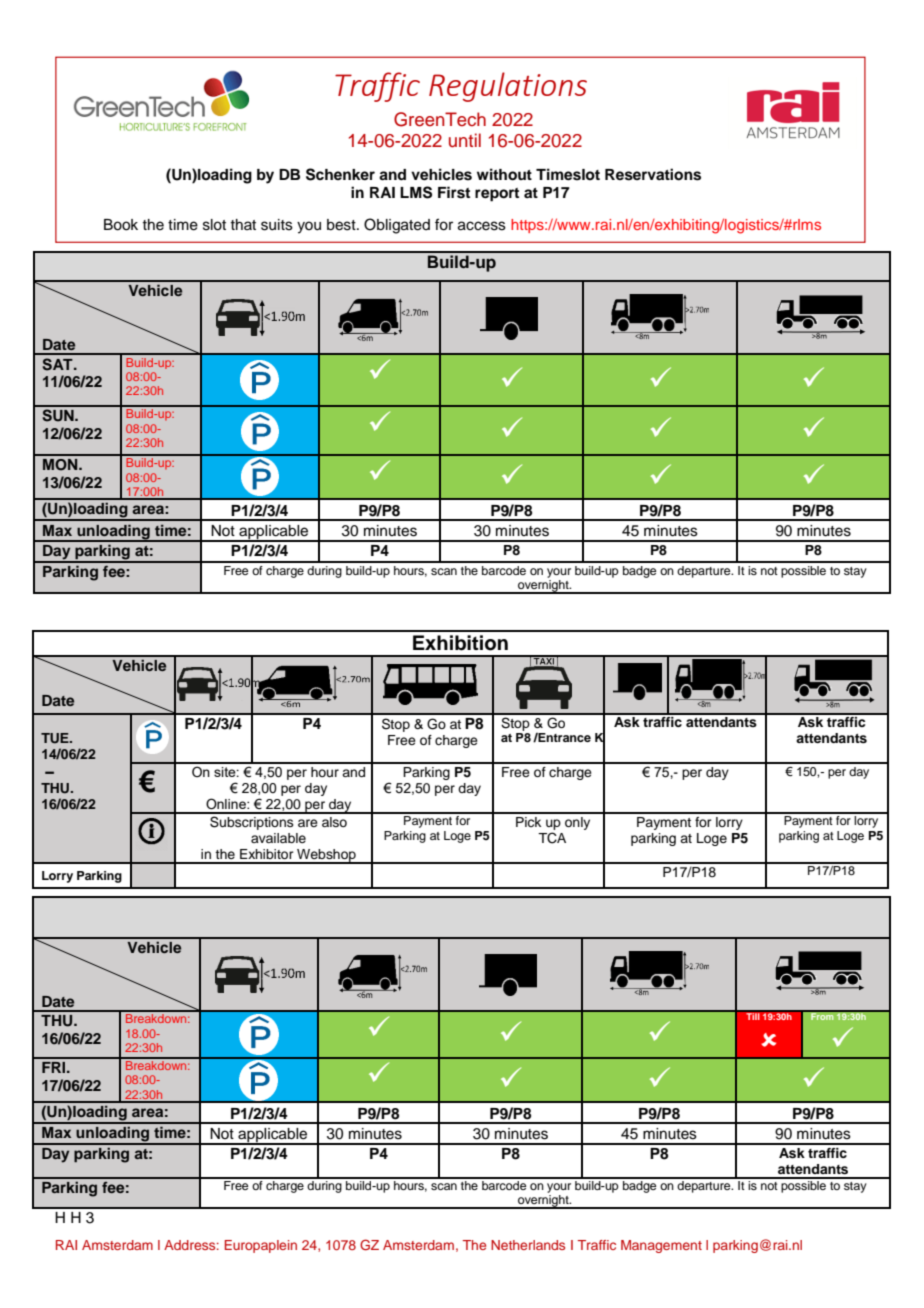  I want to click on Schenker, so click(340, 174).
